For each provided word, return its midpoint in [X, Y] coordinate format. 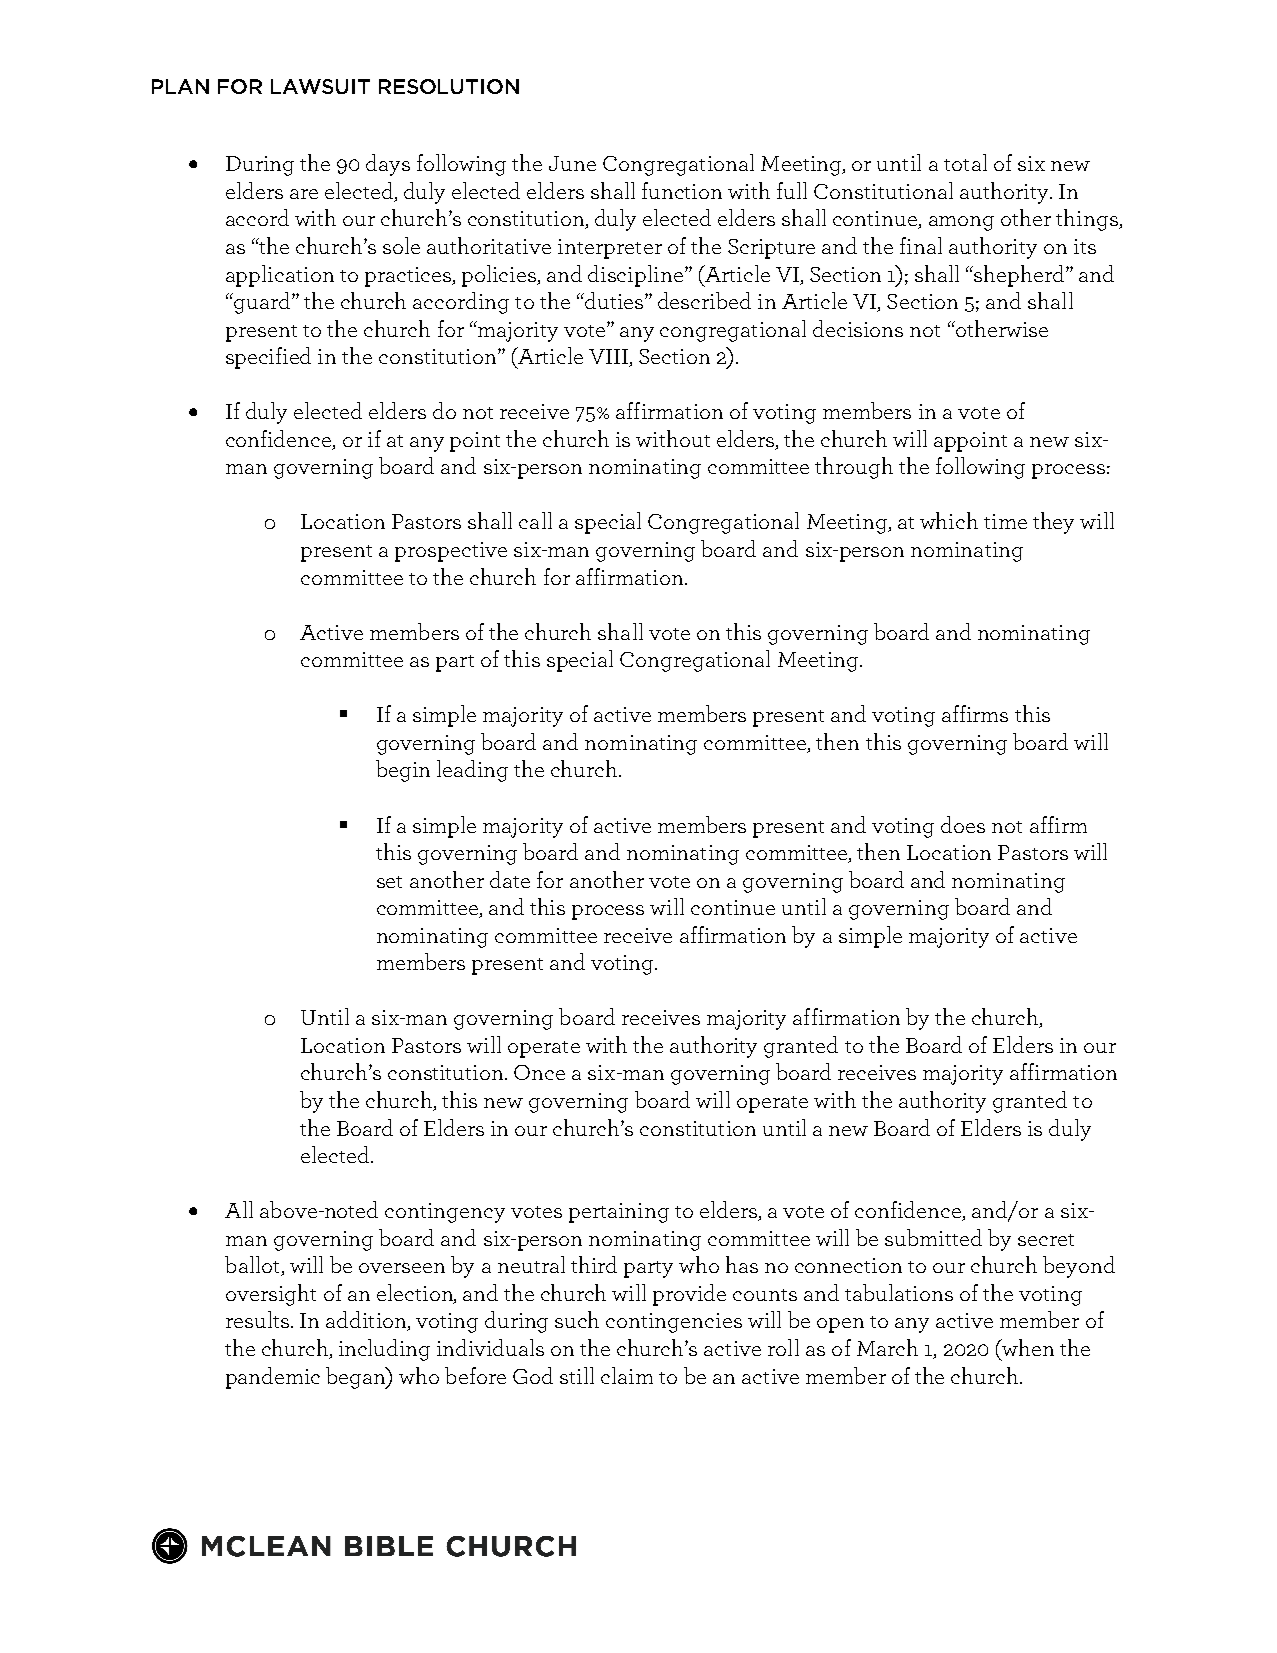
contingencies [674, 1323]
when [1027, 1347]
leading [472, 771]
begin [403, 771]
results [259, 1319]
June [572, 163]
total [965, 162]
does [963, 824]
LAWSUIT [320, 86]
